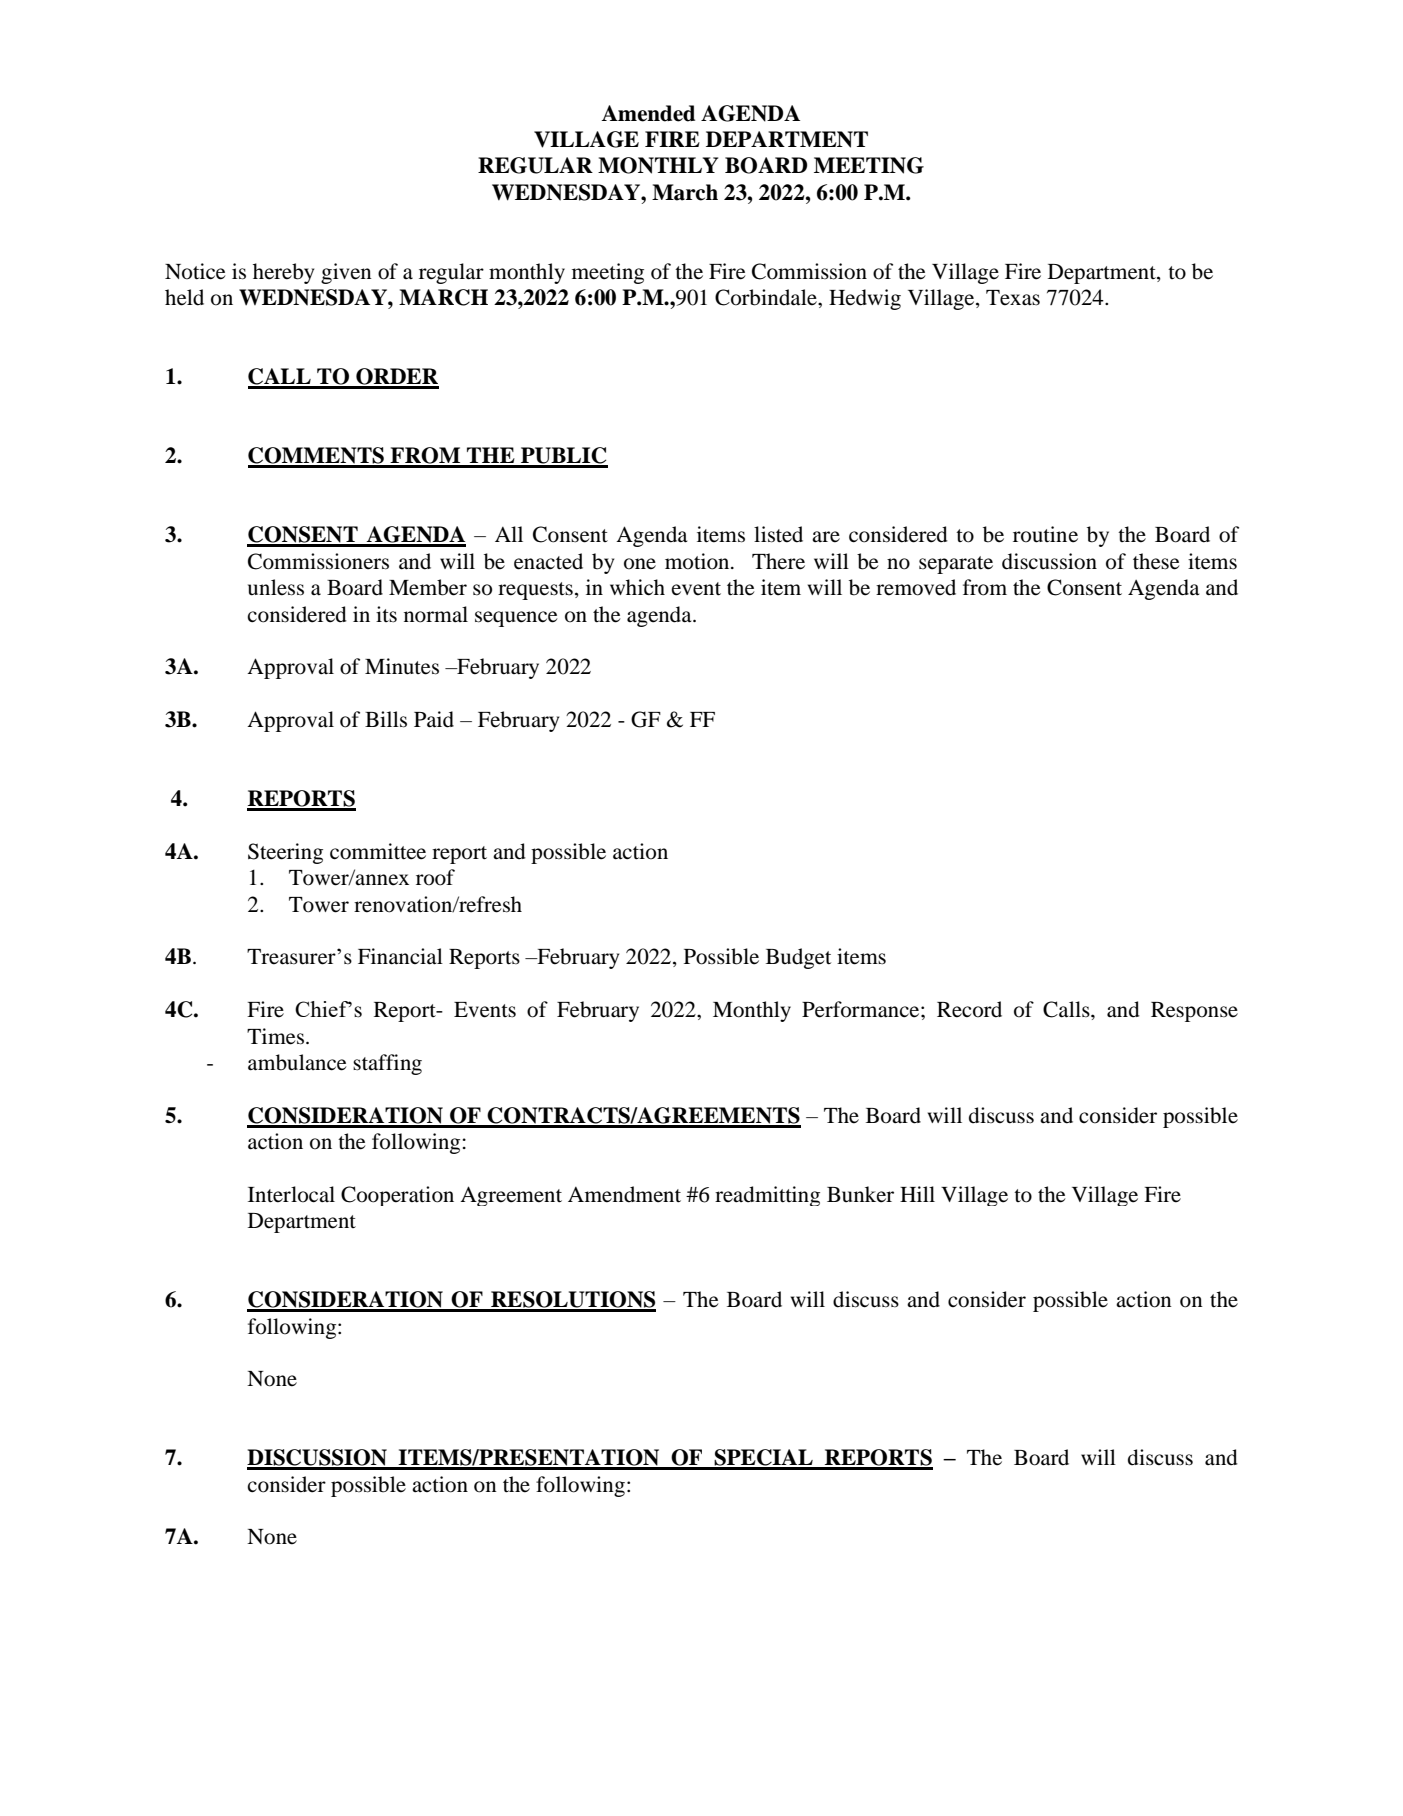 This screenshot has height=1816, width=1403. Describe the element at coordinates (778, 534) in the screenshot. I see `listed` at that location.
